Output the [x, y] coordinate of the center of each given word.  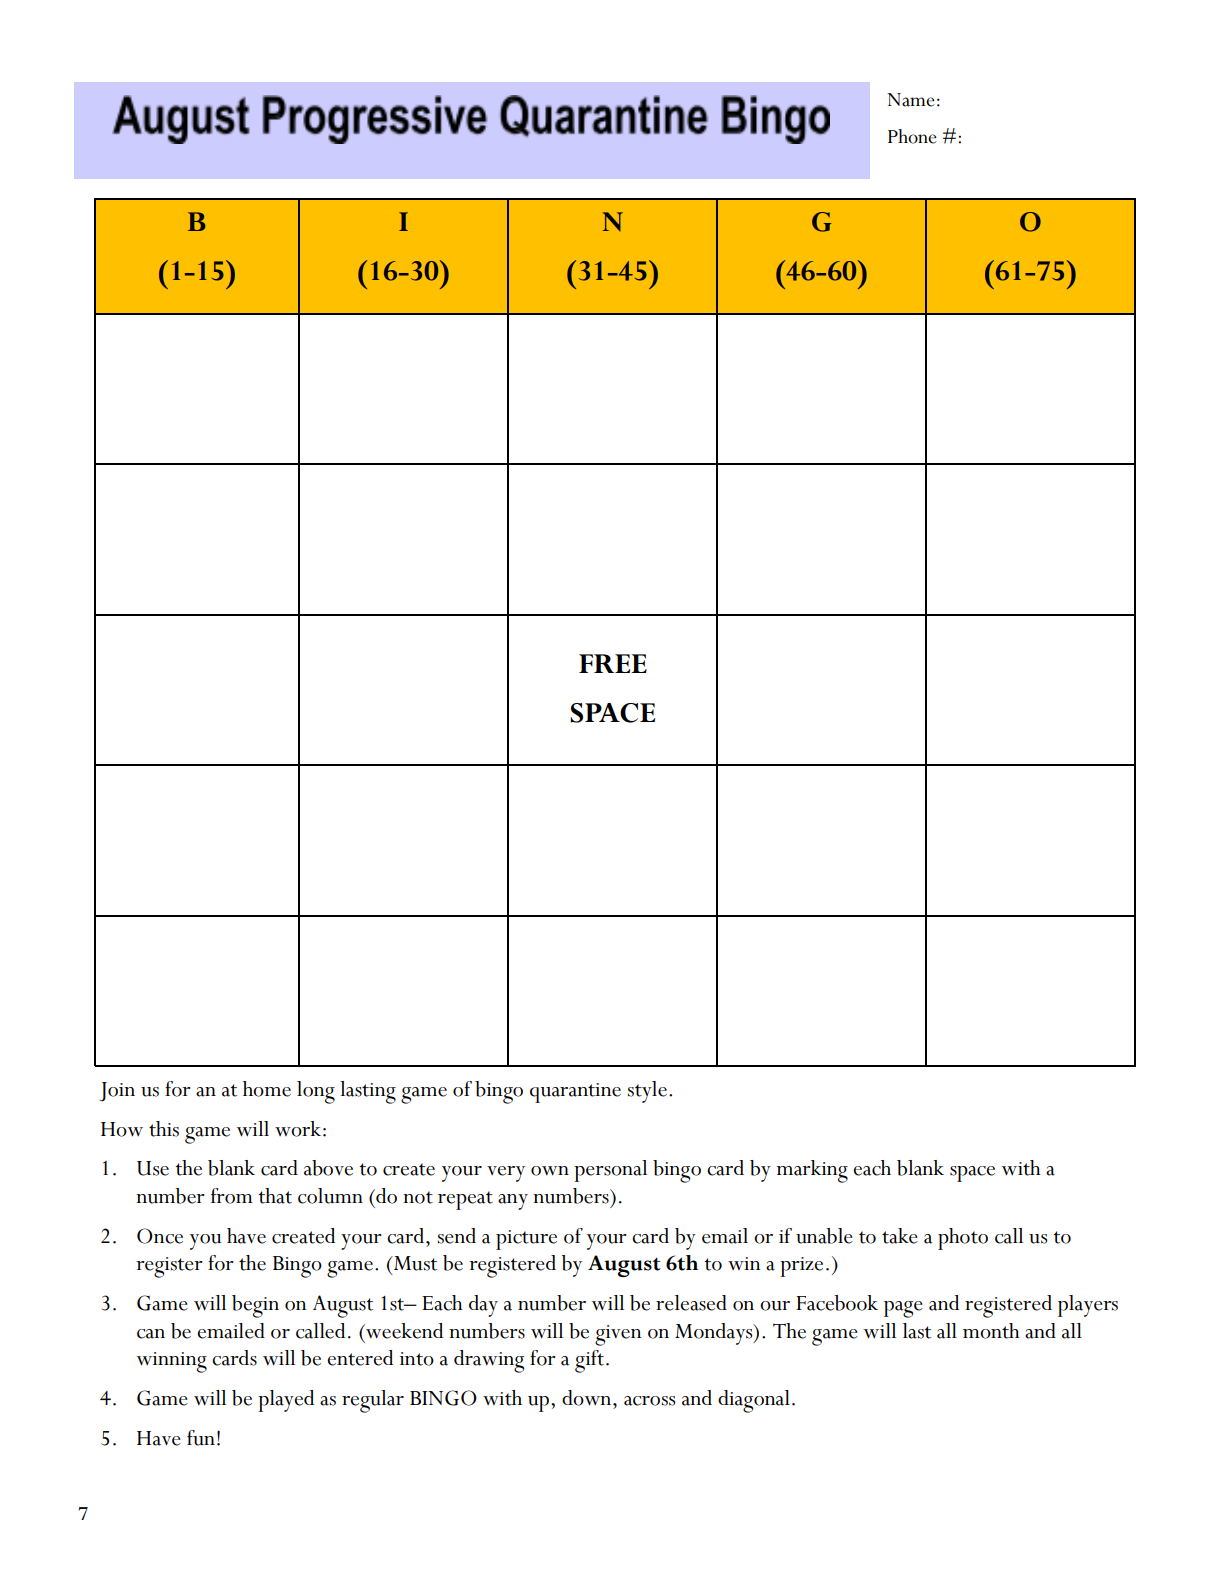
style [647, 1092]
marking [812, 1171]
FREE [613, 663]
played [286, 1401]
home [267, 1089]
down [588, 1398]
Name [911, 100]
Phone [912, 136]
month [991, 1331]
